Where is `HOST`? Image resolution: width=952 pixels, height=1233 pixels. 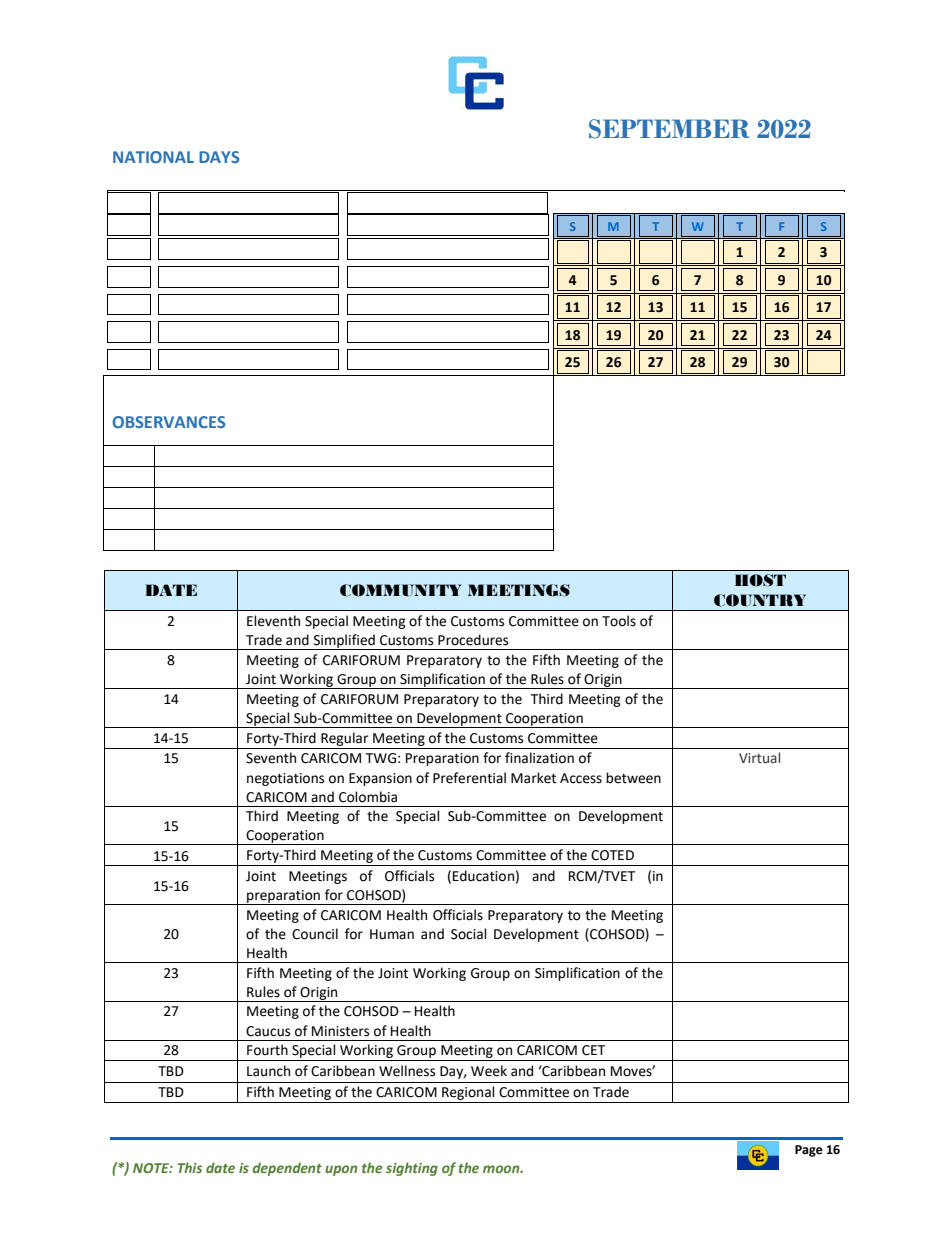
HOST is located at coordinates (760, 580).
